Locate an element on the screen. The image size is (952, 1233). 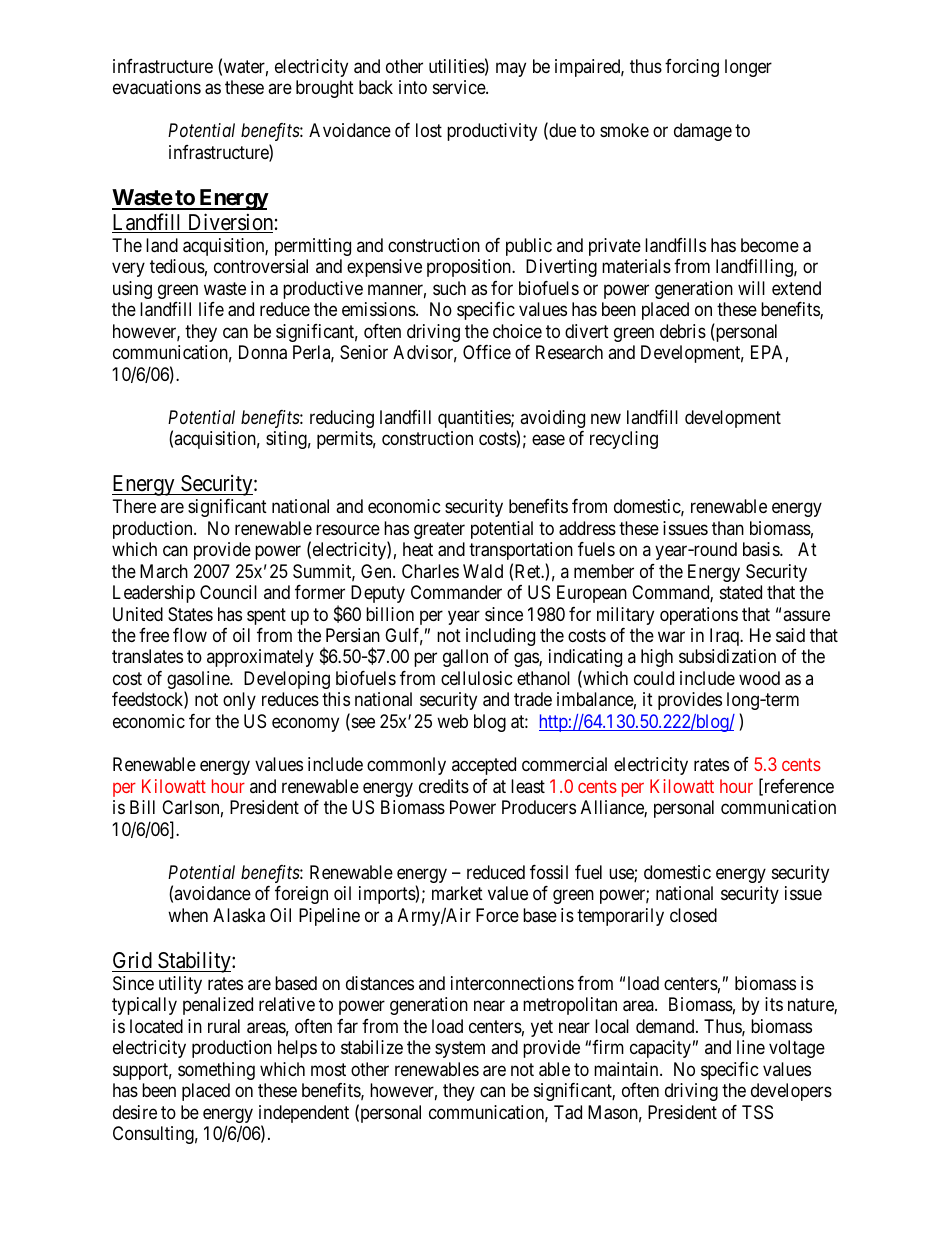
evacuations is located at coordinates (157, 87).
